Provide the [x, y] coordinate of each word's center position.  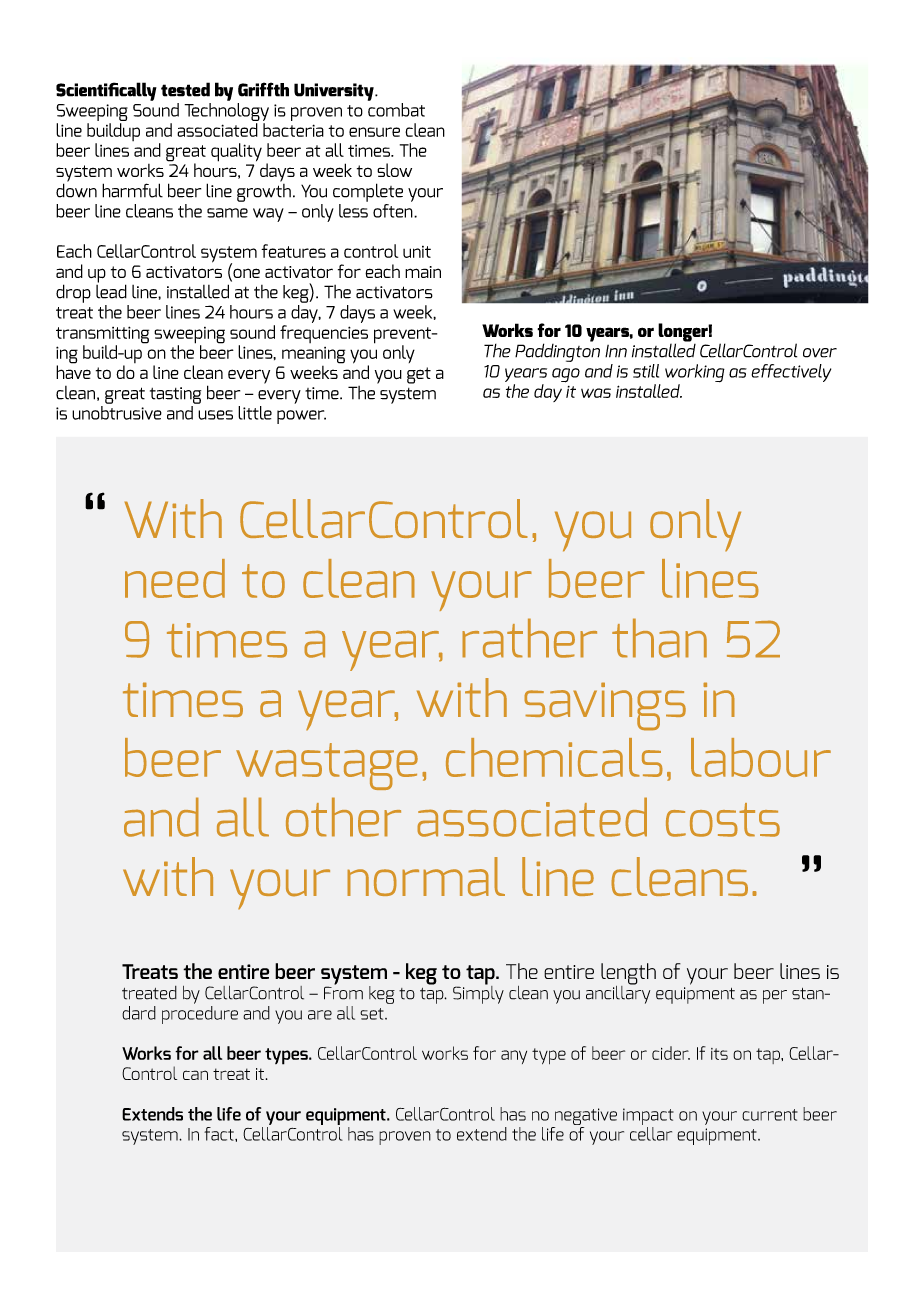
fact [220, 1134]
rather [529, 638]
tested [185, 89]
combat [396, 110]
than [659, 638]
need [175, 578]
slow [394, 170]
